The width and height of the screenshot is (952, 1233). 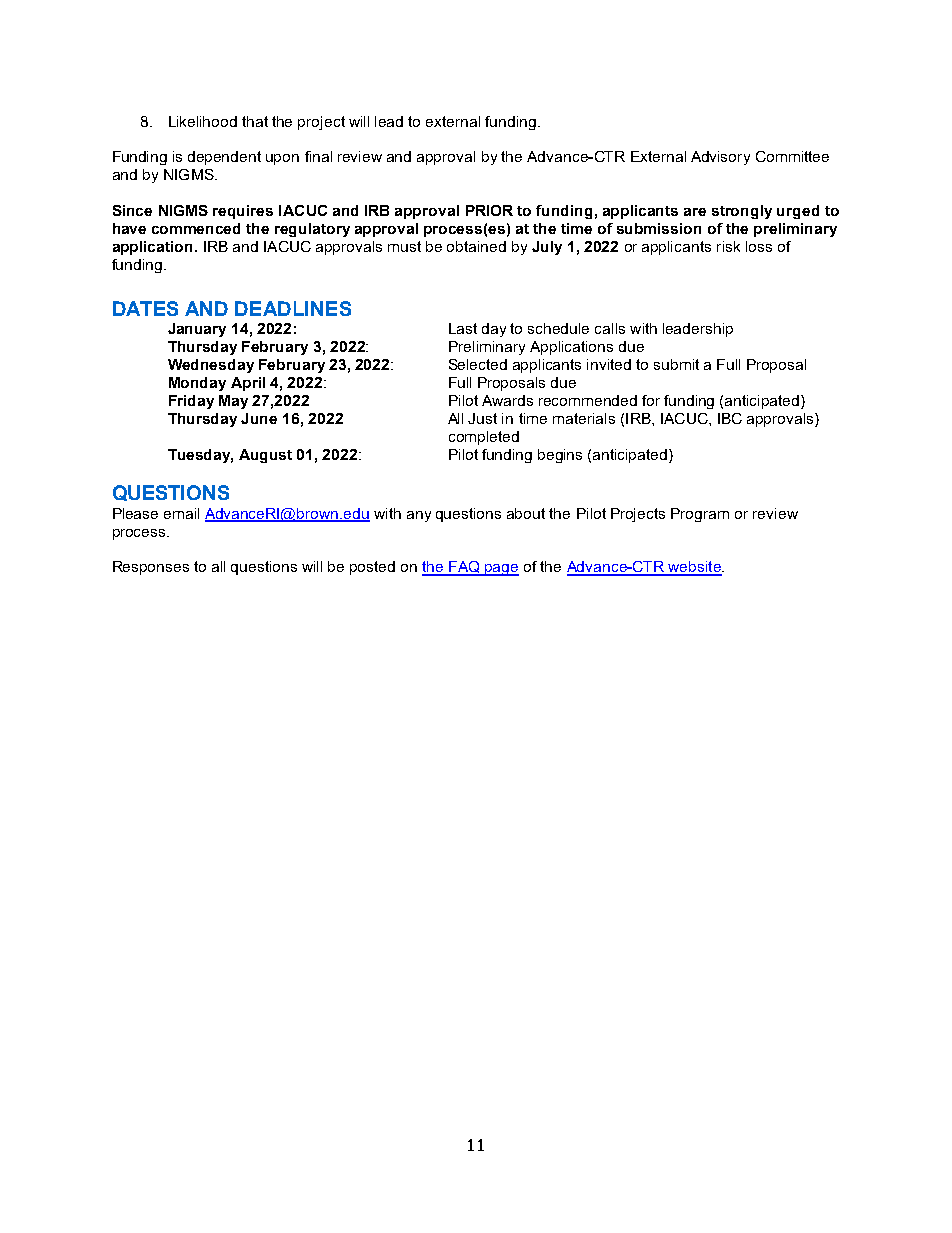 I want to click on final, so click(x=318, y=156).
